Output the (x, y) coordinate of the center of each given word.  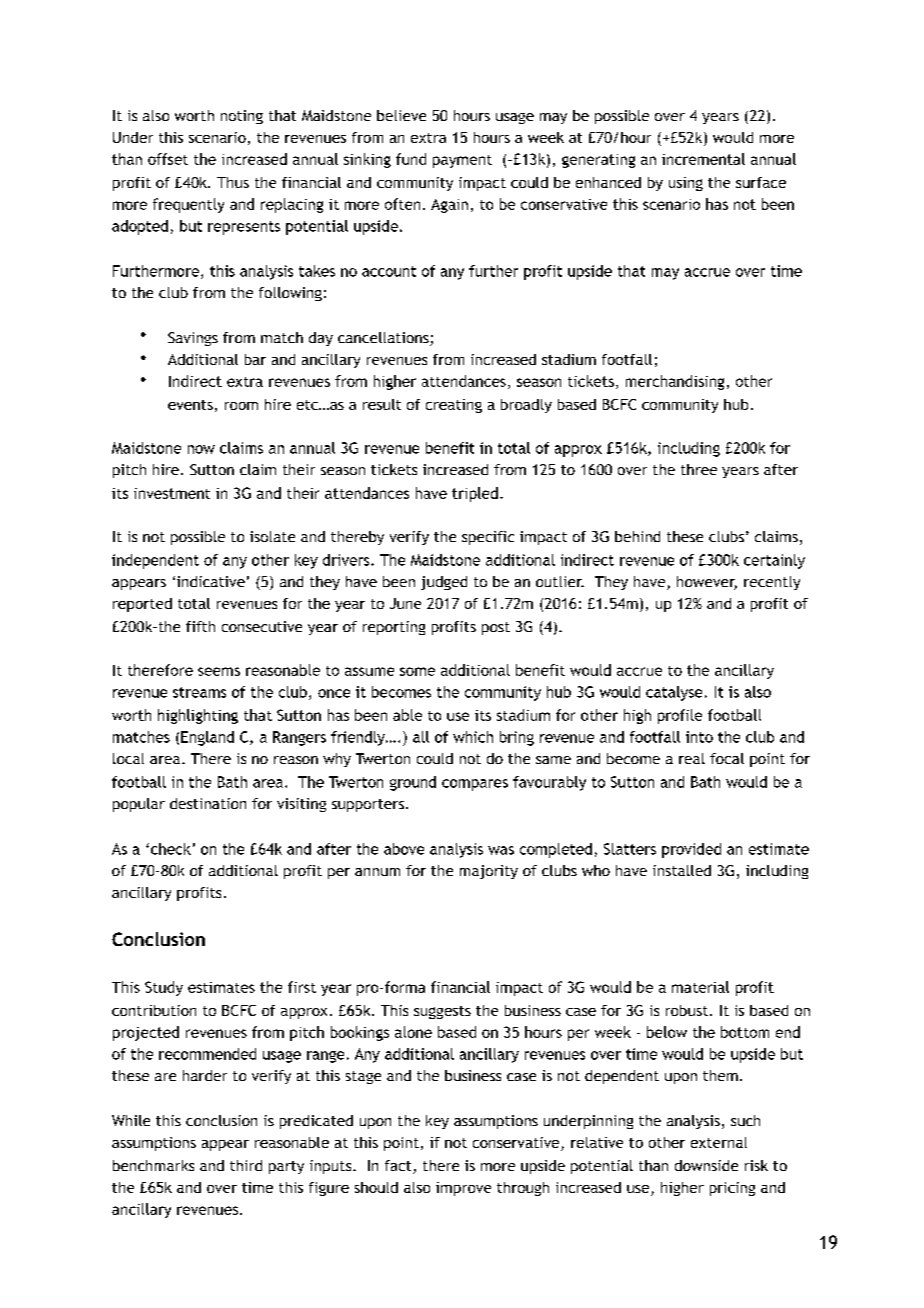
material (700, 987)
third (246, 1165)
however (707, 583)
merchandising (675, 382)
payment (462, 161)
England (207, 738)
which (473, 737)
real (692, 758)
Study (164, 988)
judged (444, 583)
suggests (442, 1012)
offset (168, 159)
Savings (193, 339)
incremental (703, 159)
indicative (211, 581)
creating (454, 406)
